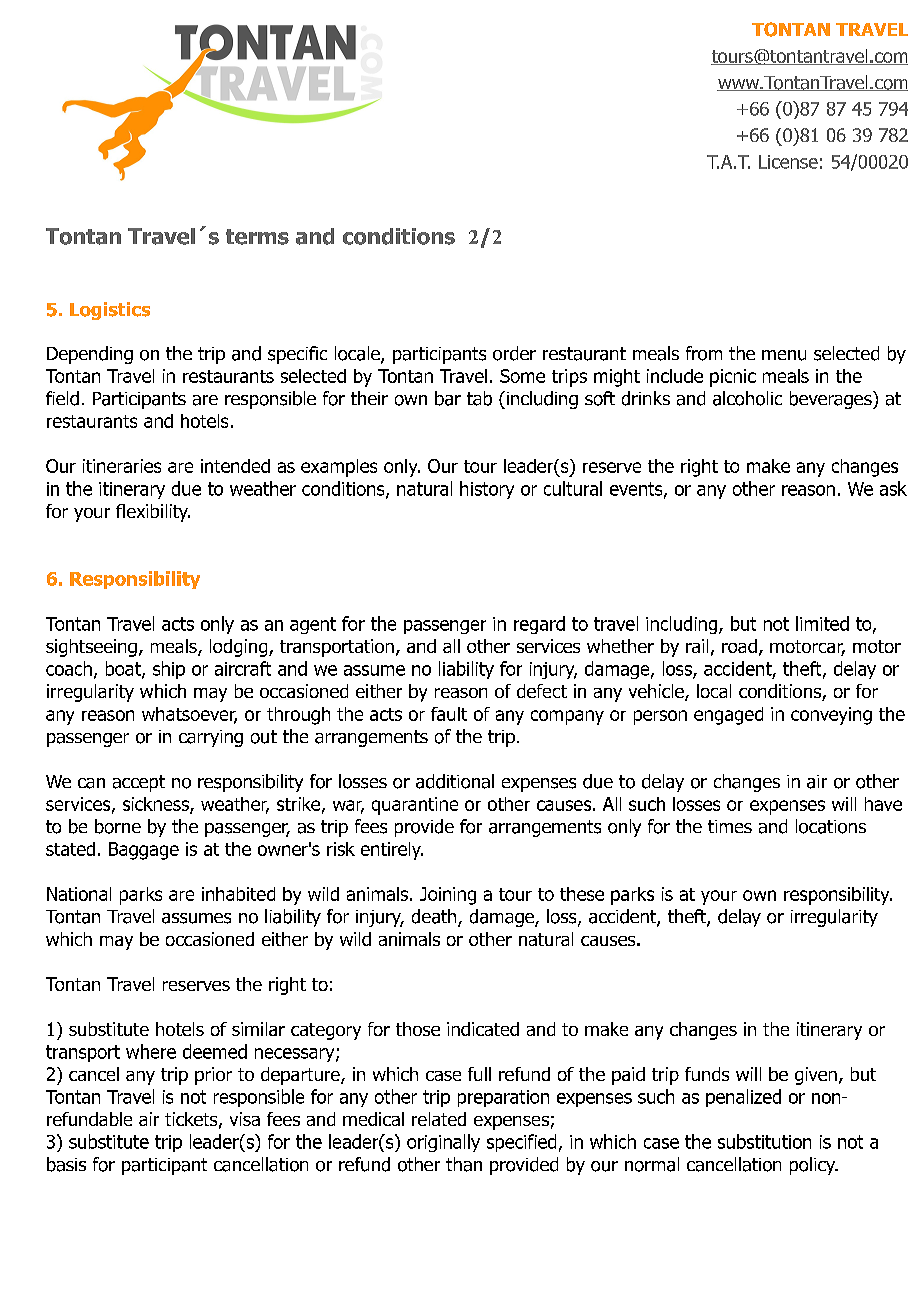  What do you see at coordinates (245, 1119) in the document?
I see `visa` at bounding box center [245, 1119].
